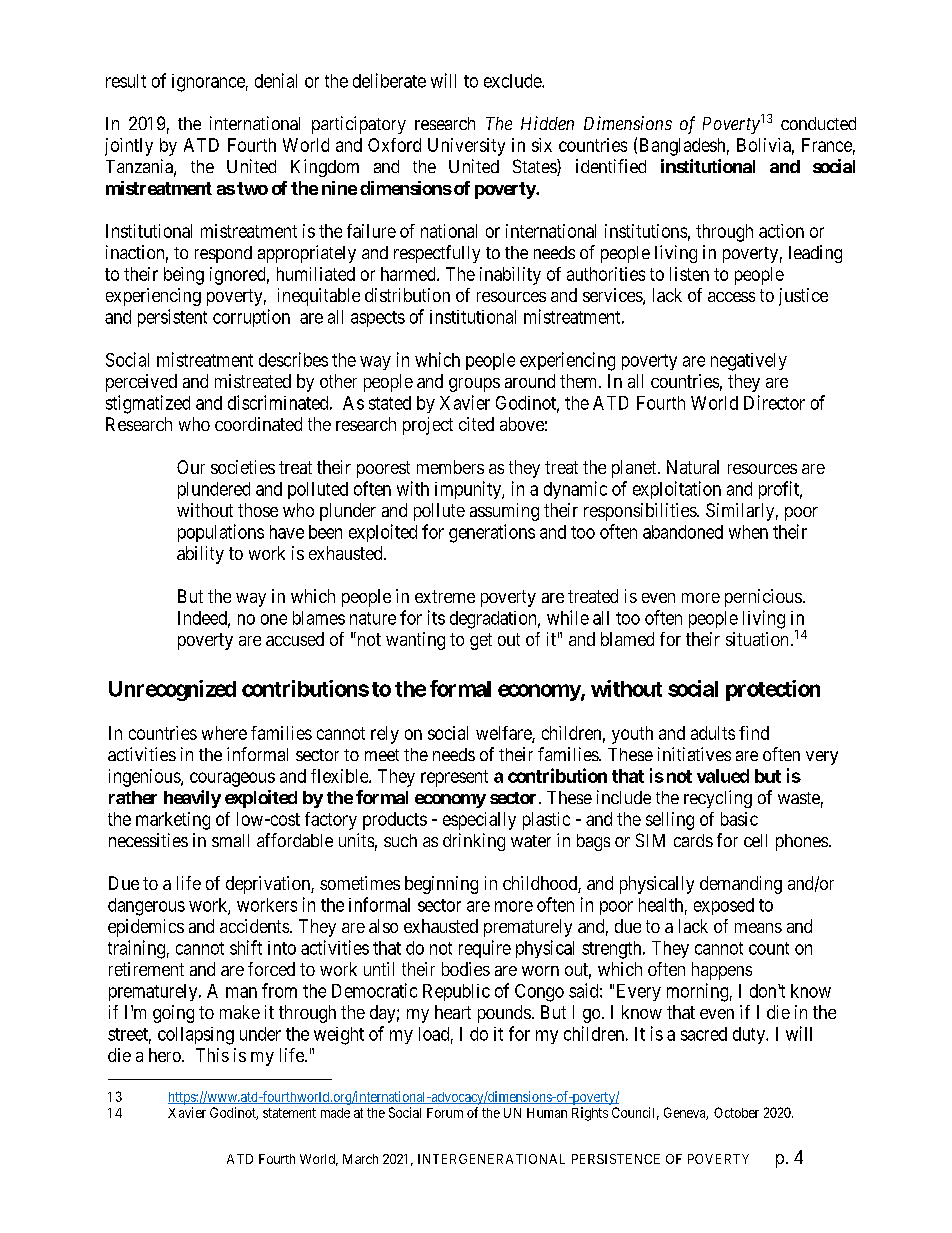 Image resolution: width=952 pixels, height=1233 pixels. I want to click on University, so click(466, 147).
